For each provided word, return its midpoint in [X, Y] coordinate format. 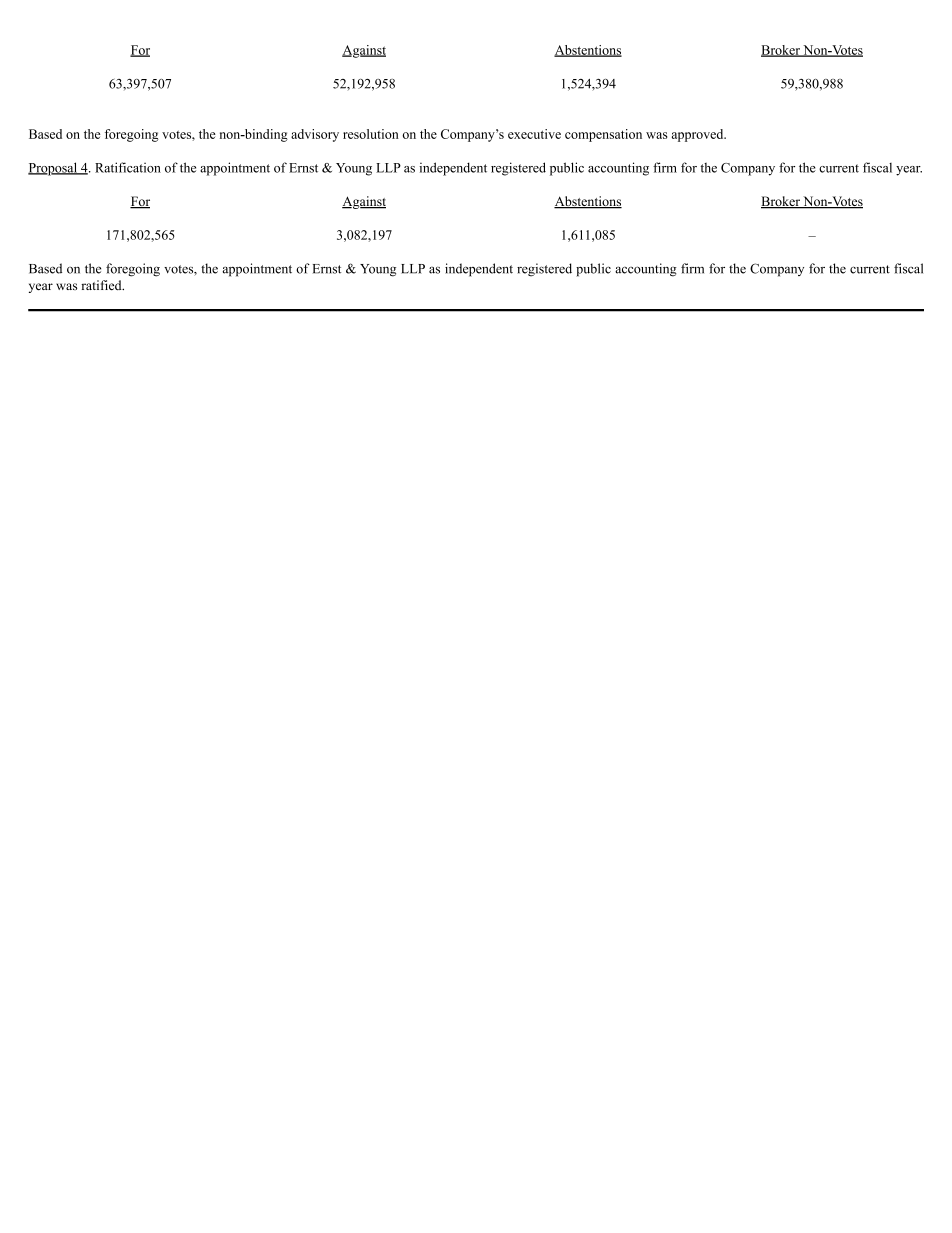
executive [534, 134]
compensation [603, 135]
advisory [315, 135]
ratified [102, 285]
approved [699, 135]
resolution [371, 134]
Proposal [54, 169]
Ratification [128, 167]
